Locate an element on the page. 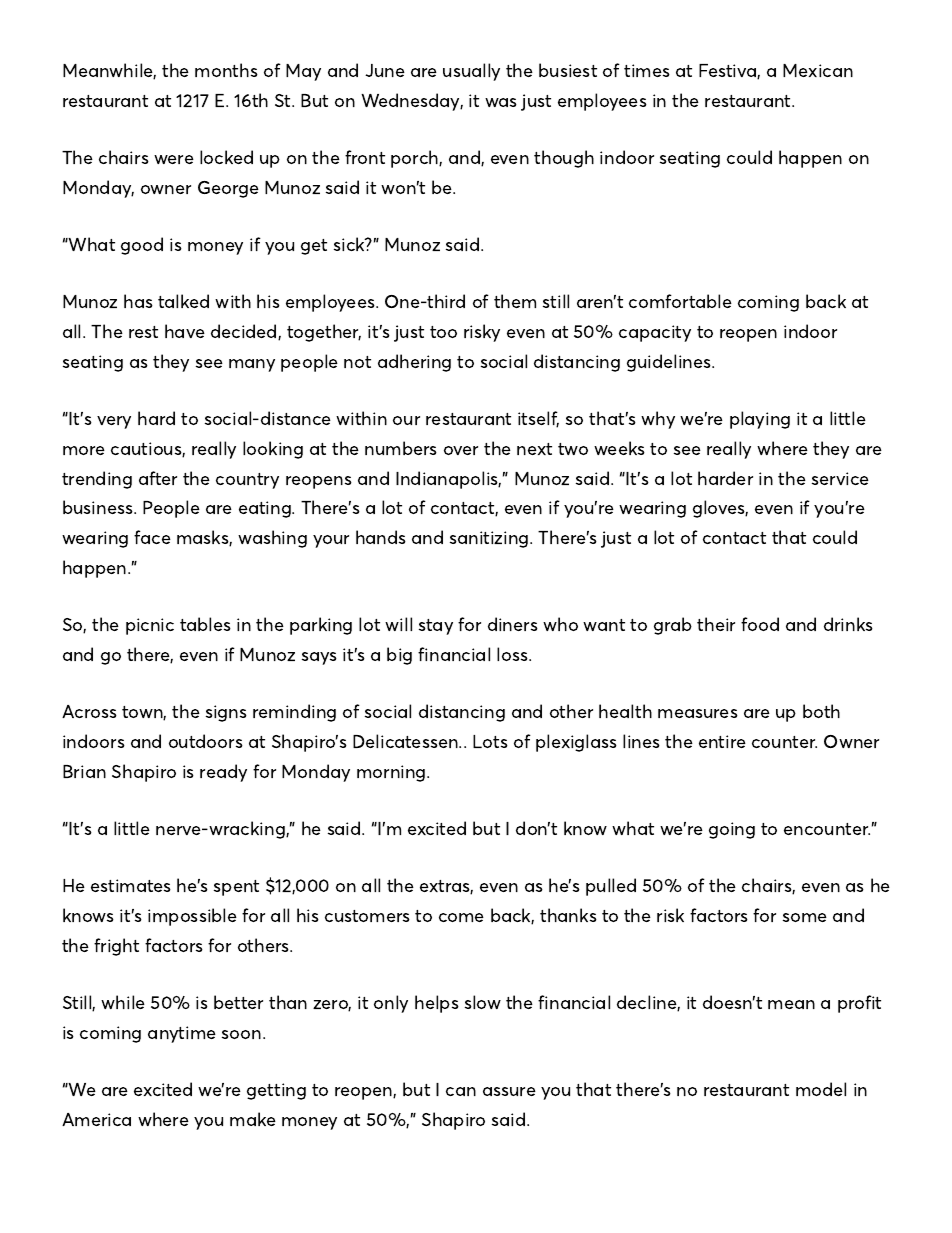 Image resolution: width=952 pixels, height=1233 pixels. assure is located at coordinates (509, 1091).
